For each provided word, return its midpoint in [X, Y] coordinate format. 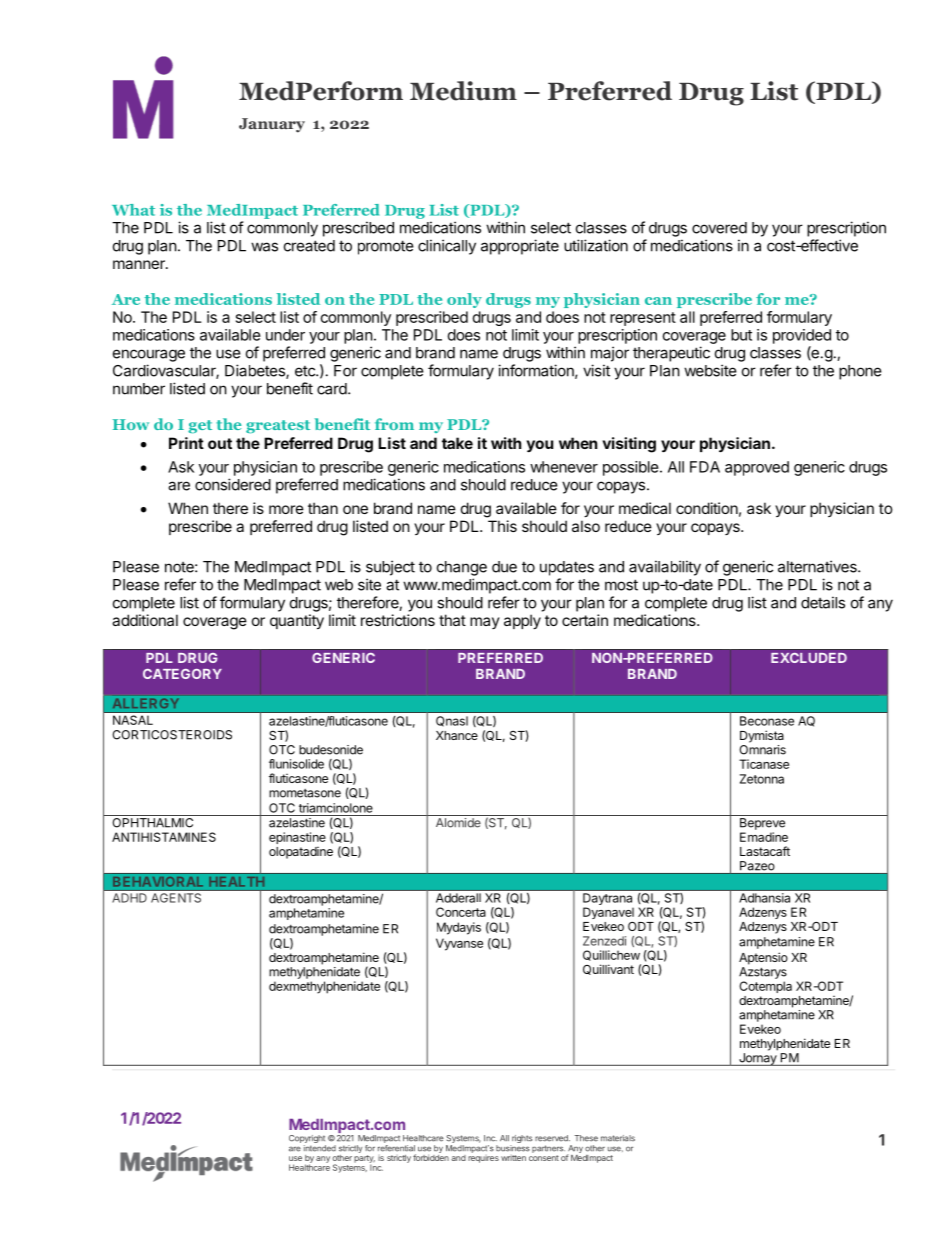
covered [719, 228]
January [272, 125]
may [485, 623]
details [823, 602]
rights [521, 1140]
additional [145, 620]
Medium [463, 91]
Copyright [307, 1140]
